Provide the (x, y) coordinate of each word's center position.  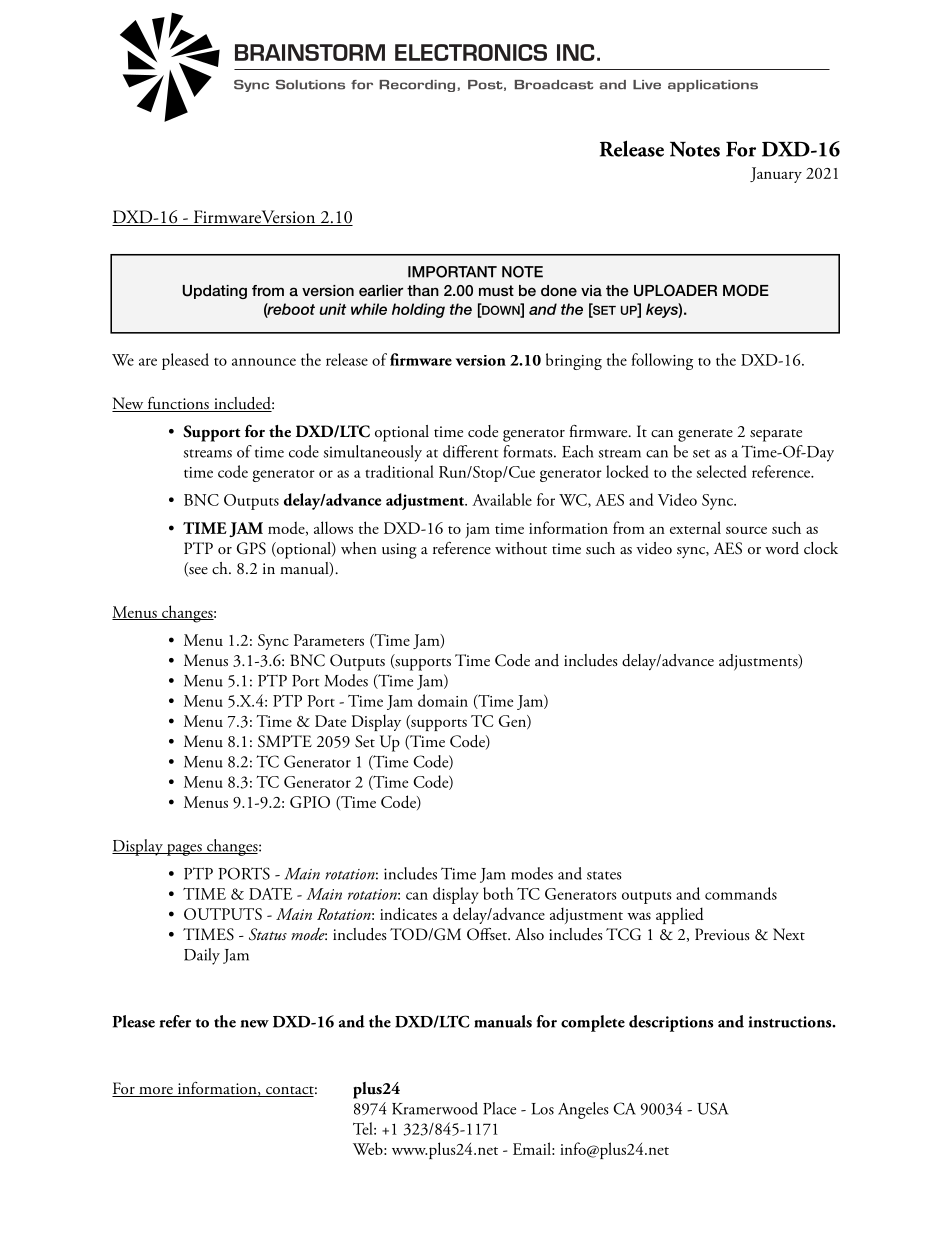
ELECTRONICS (471, 52)
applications (713, 86)
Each (578, 451)
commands (741, 893)
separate (776, 435)
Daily (202, 956)
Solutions (310, 85)
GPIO (310, 802)
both (498, 893)
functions (178, 404)
